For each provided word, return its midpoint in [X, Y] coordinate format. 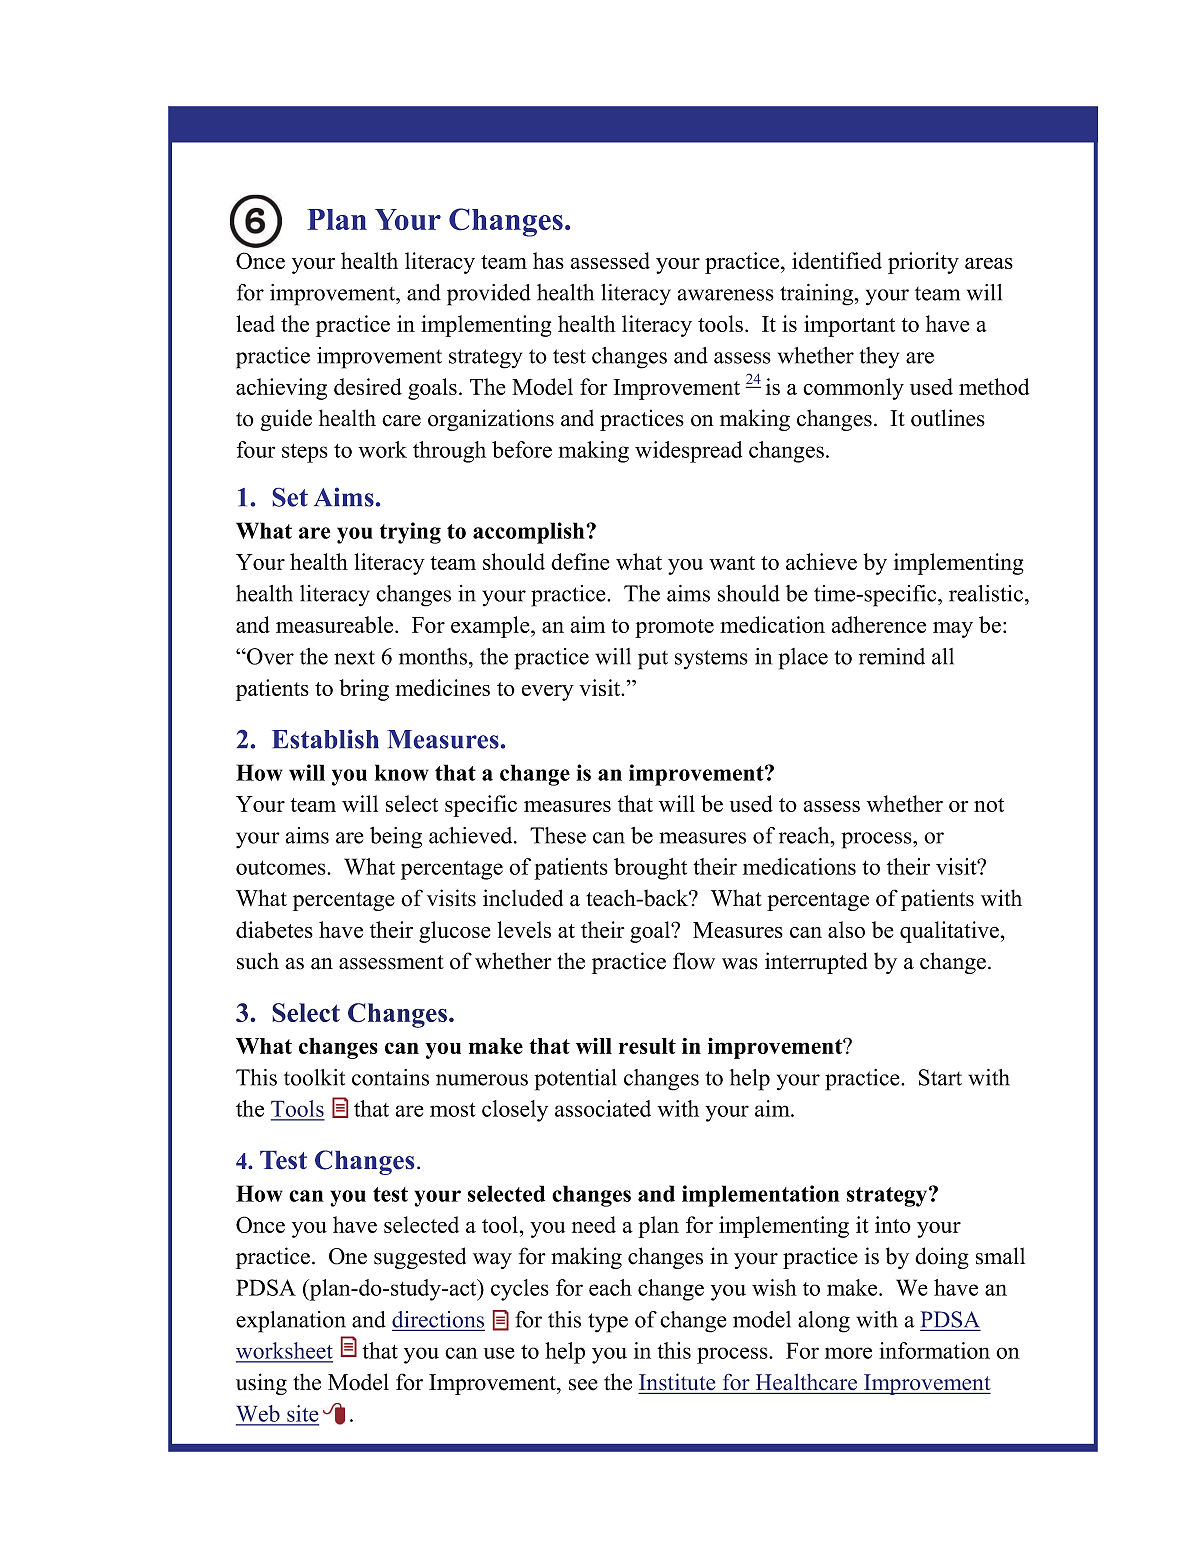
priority [923, 263]
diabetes [274, 929]
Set [290, 497]
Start [940, 1077]
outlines [948, 418]
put [653, 660]
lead [255, 323]
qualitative [949, 932]
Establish [325, 739]
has [548, 260]
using [261, 1384]
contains [390, 1077]
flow [694, 961]
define [580, 561]
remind [892, 656]
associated [603, 1108]
